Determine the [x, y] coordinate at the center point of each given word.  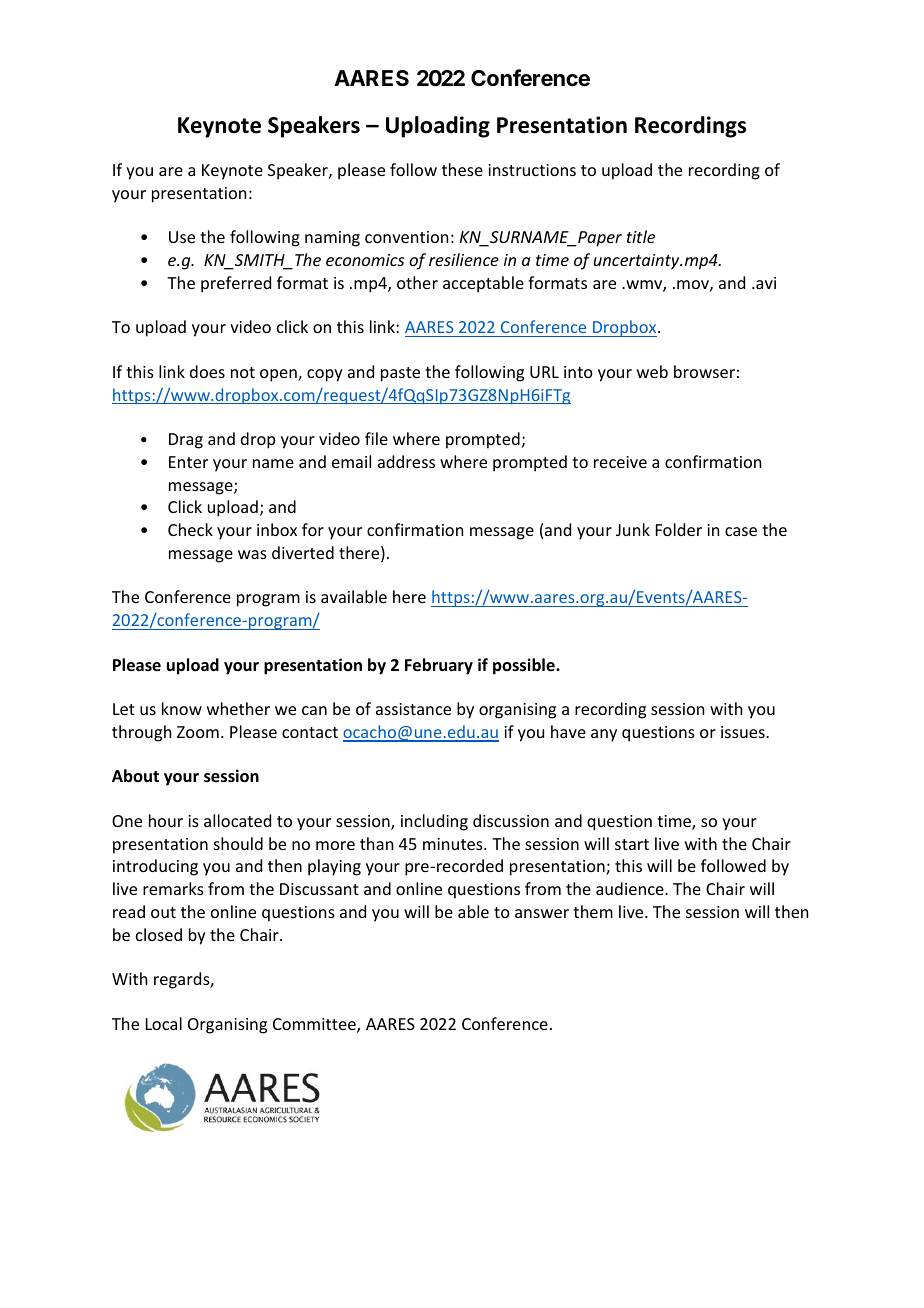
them [593, 911]
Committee [315, 1025]
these [462, 169]
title [641, 236]
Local [164, 1023]
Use [182, 237]
